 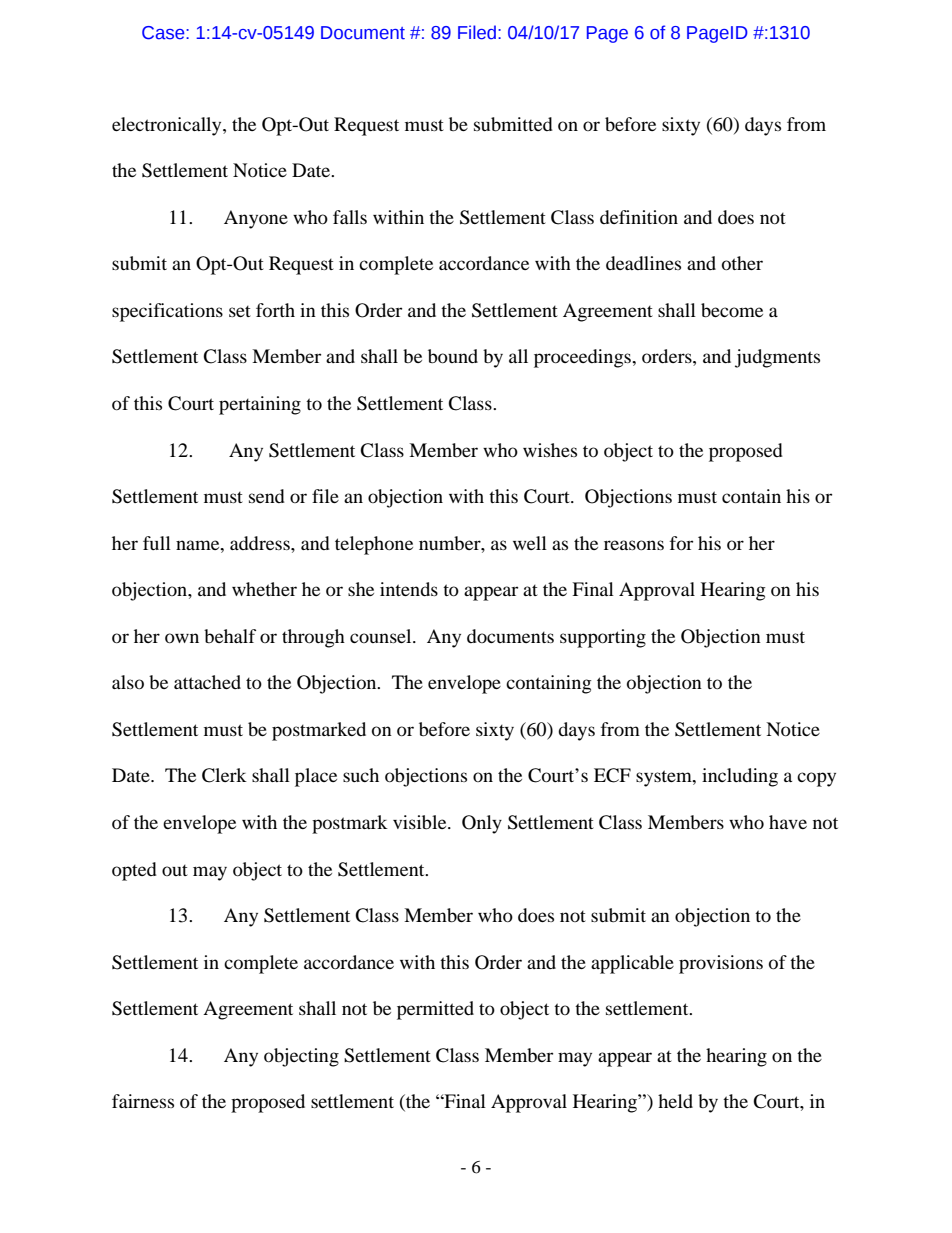 What do you see at coordinates (435, 1010) in the document?
I see `permitted` at bounding box center [435, 1010].
